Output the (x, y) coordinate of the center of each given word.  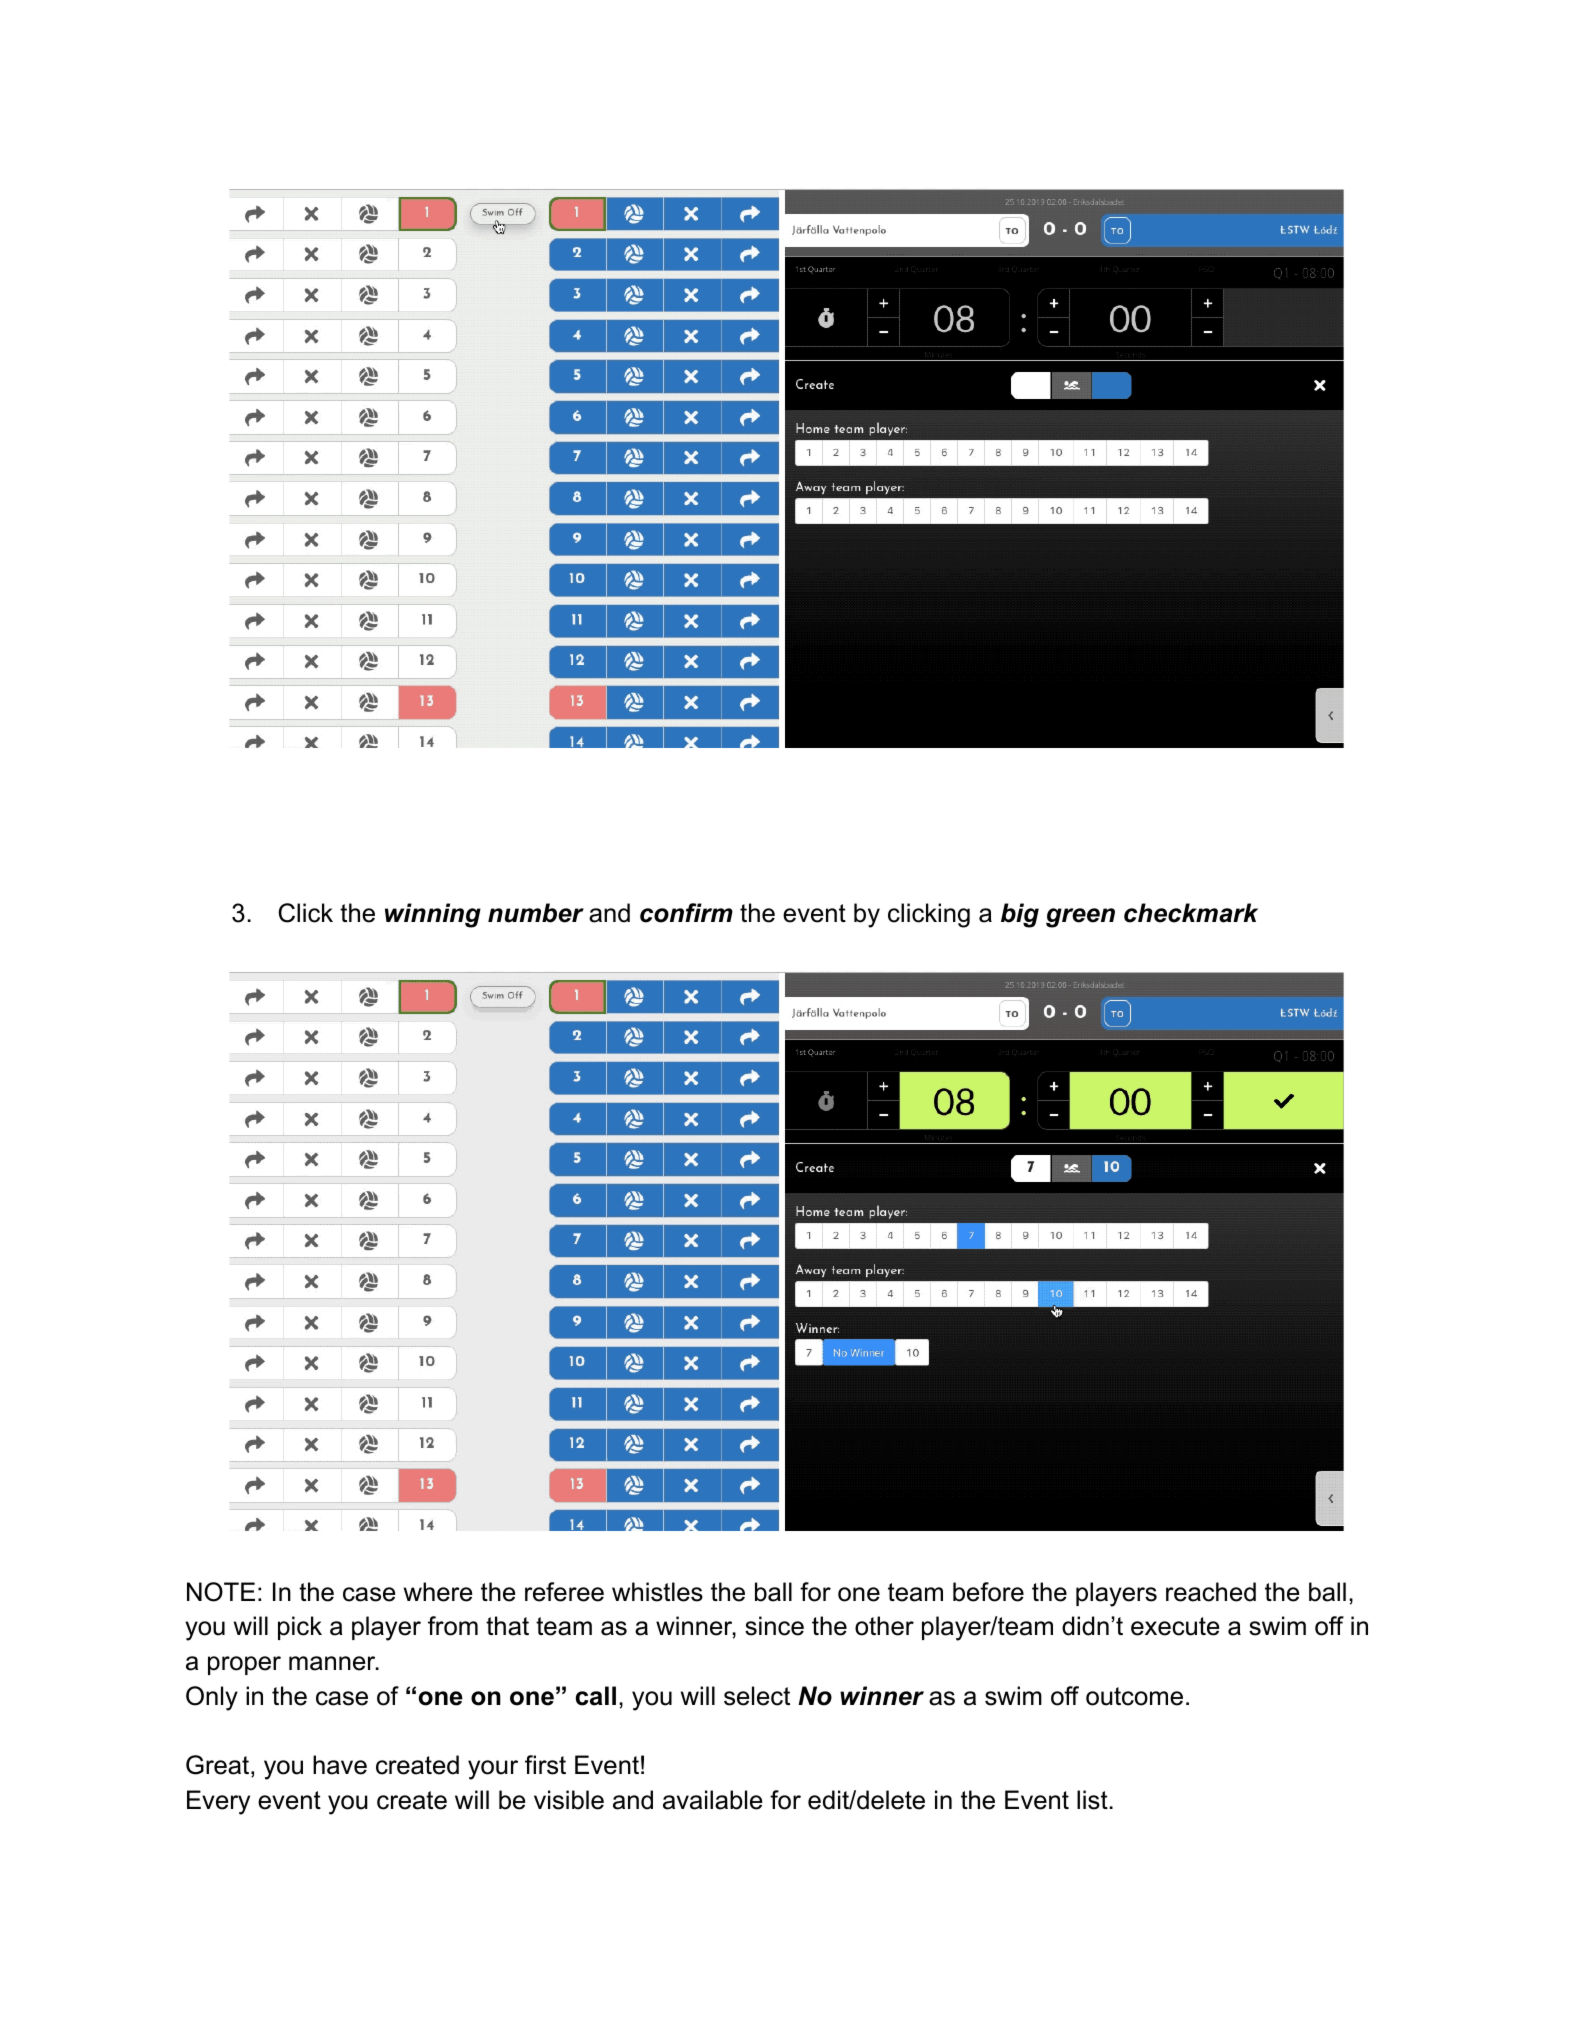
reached (1211, 1592)
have (340, 1765)
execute (1175, 1626)
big (1020, 915)
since (774, 1626)
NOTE (221, 1592)
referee (564, 1592)
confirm (686, 913)
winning (433, 915)
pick (300, 1628)
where (438, 1592)
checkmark (1191, 913)
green (1080, 918)
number (536, 913)
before (988, 1592)
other (884, 1626)
